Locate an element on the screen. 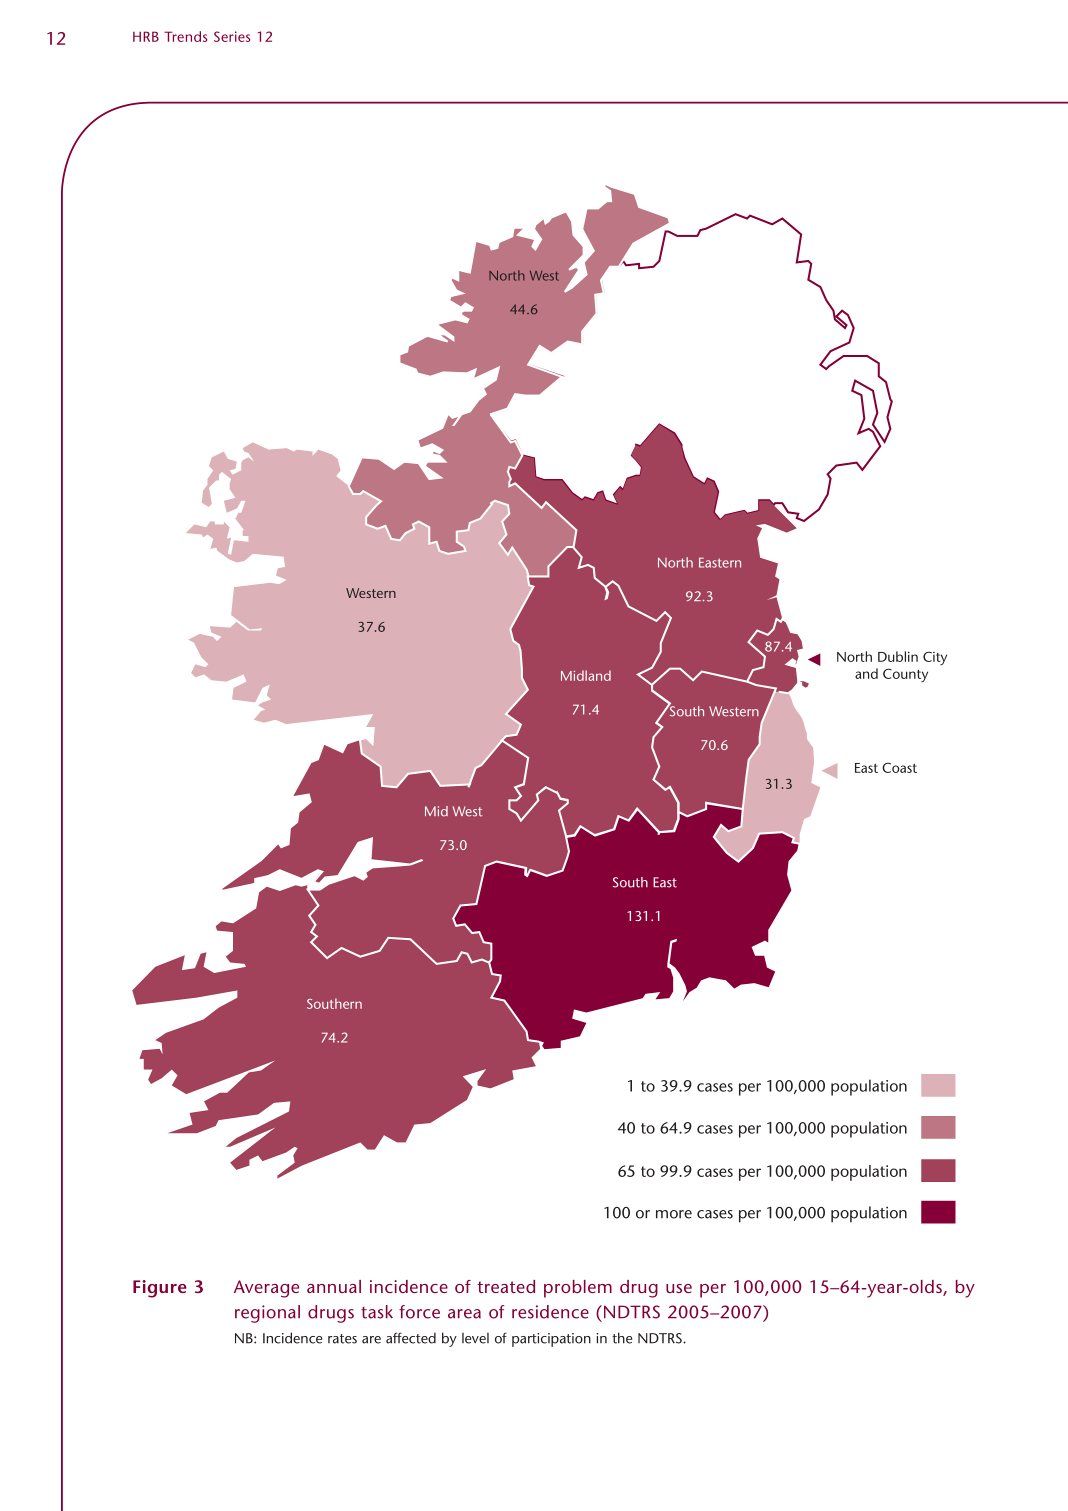  Series is located at coordinates (232, 36).
